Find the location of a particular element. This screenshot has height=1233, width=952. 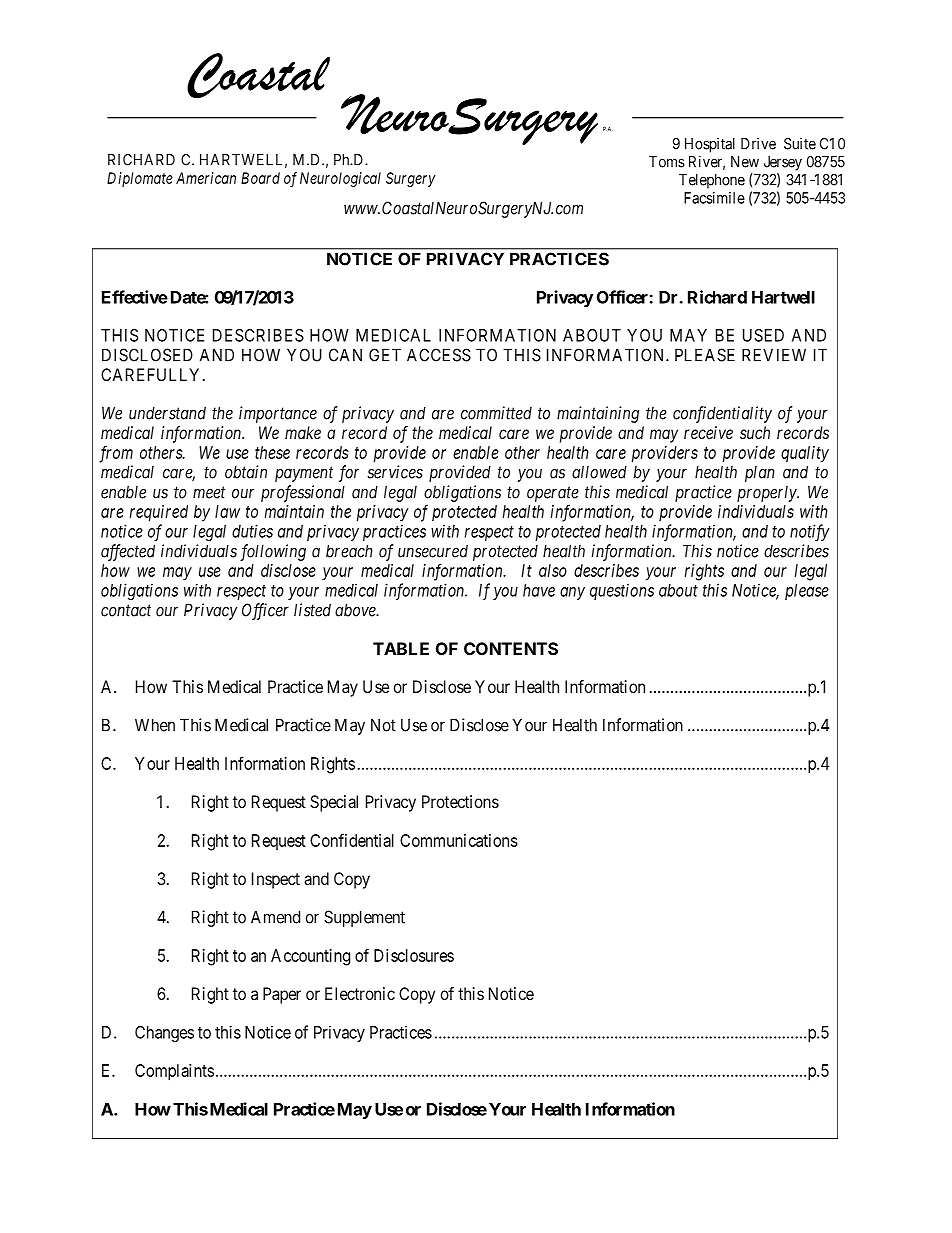

questions is located at coordinates (622, 591).
